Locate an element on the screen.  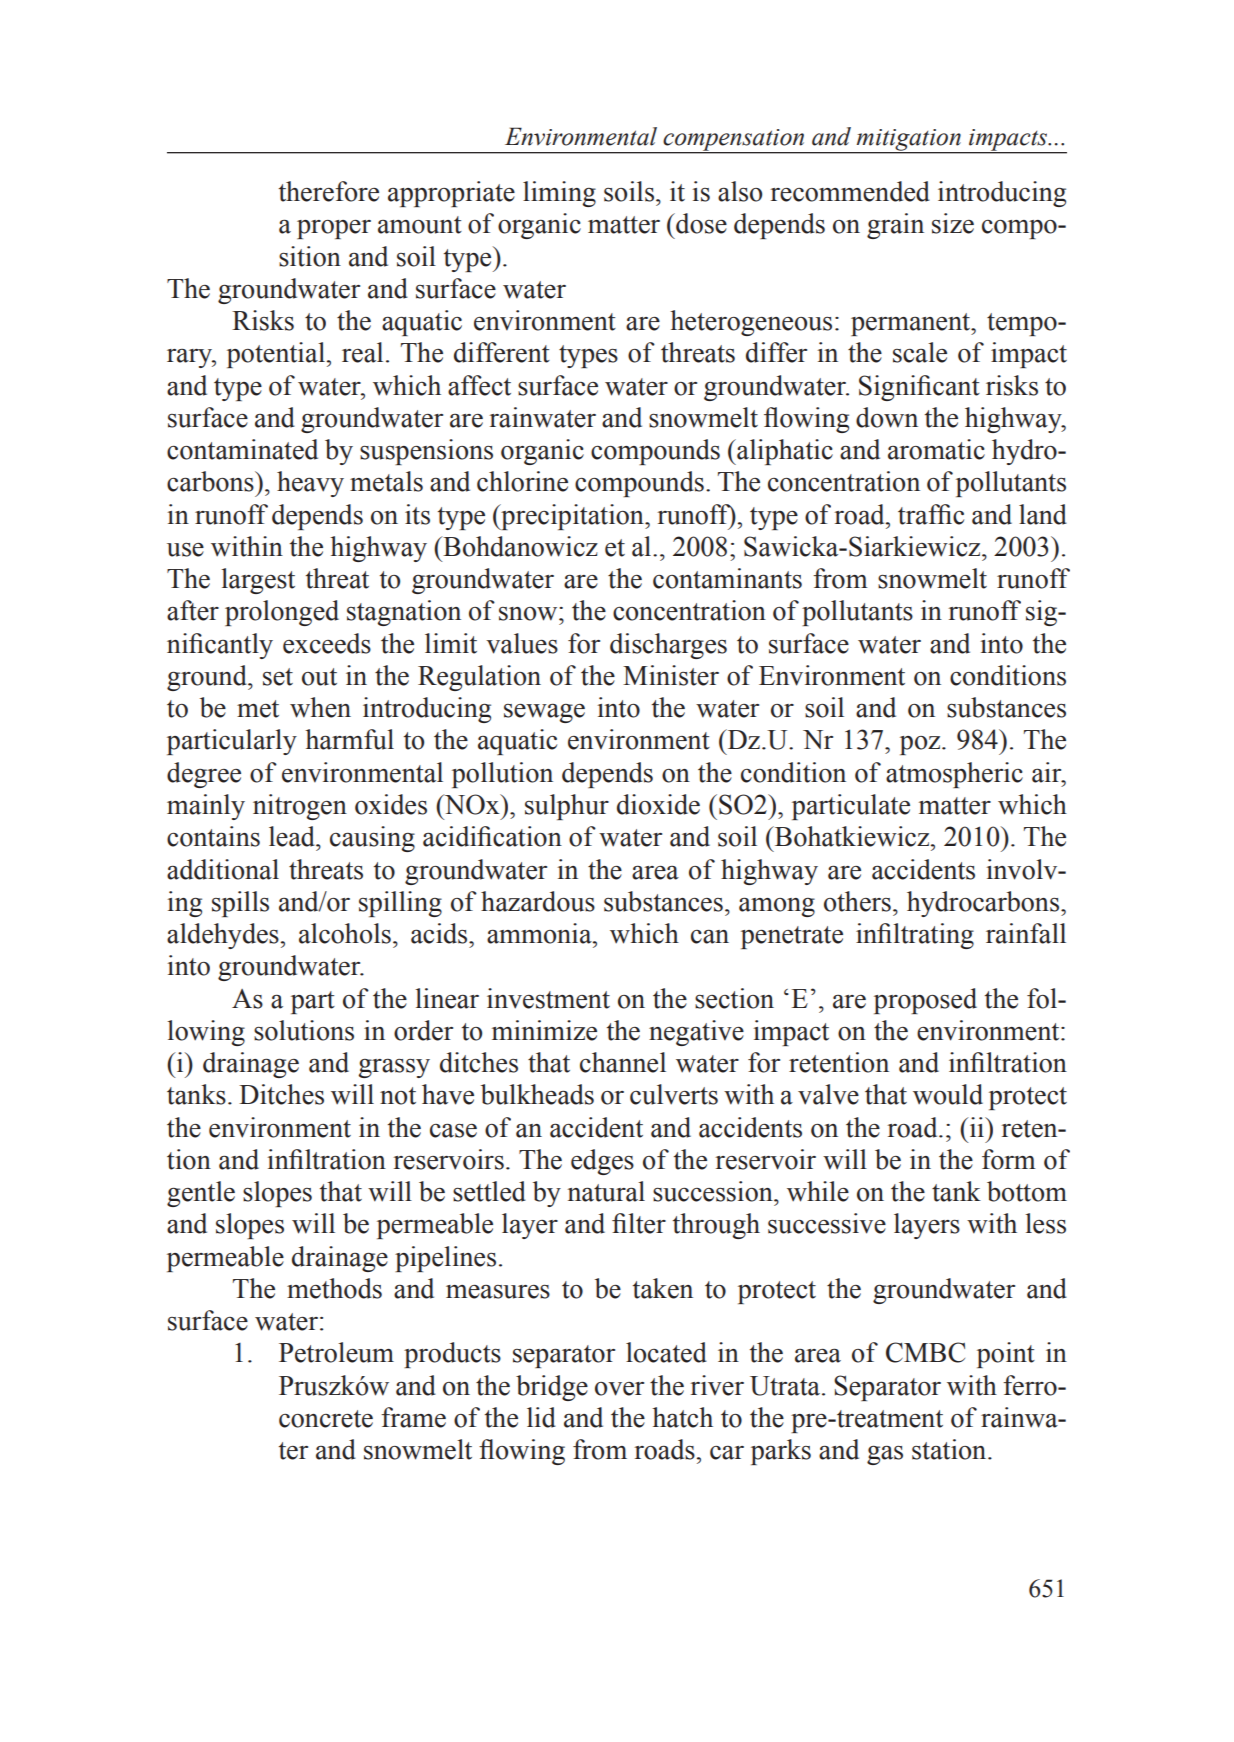
proper is located at coordinates (334, 229).
